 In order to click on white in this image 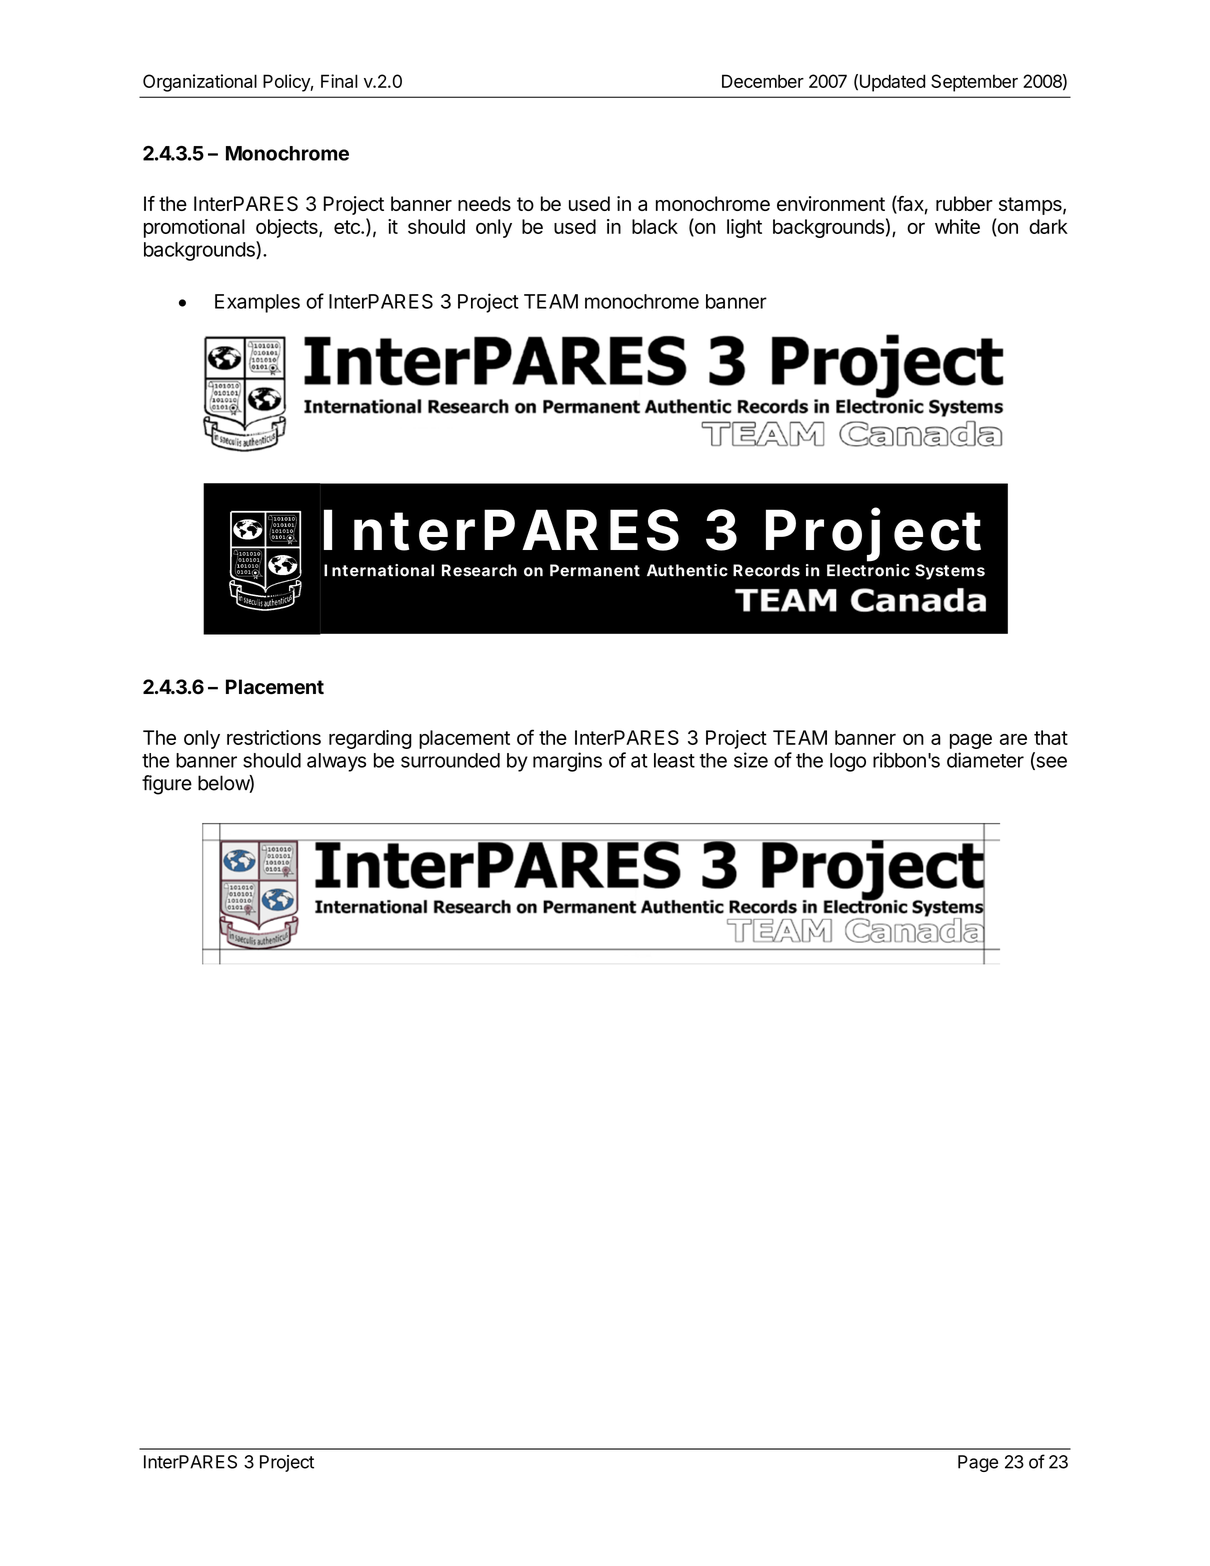, I will do `click(957, 226)`.
